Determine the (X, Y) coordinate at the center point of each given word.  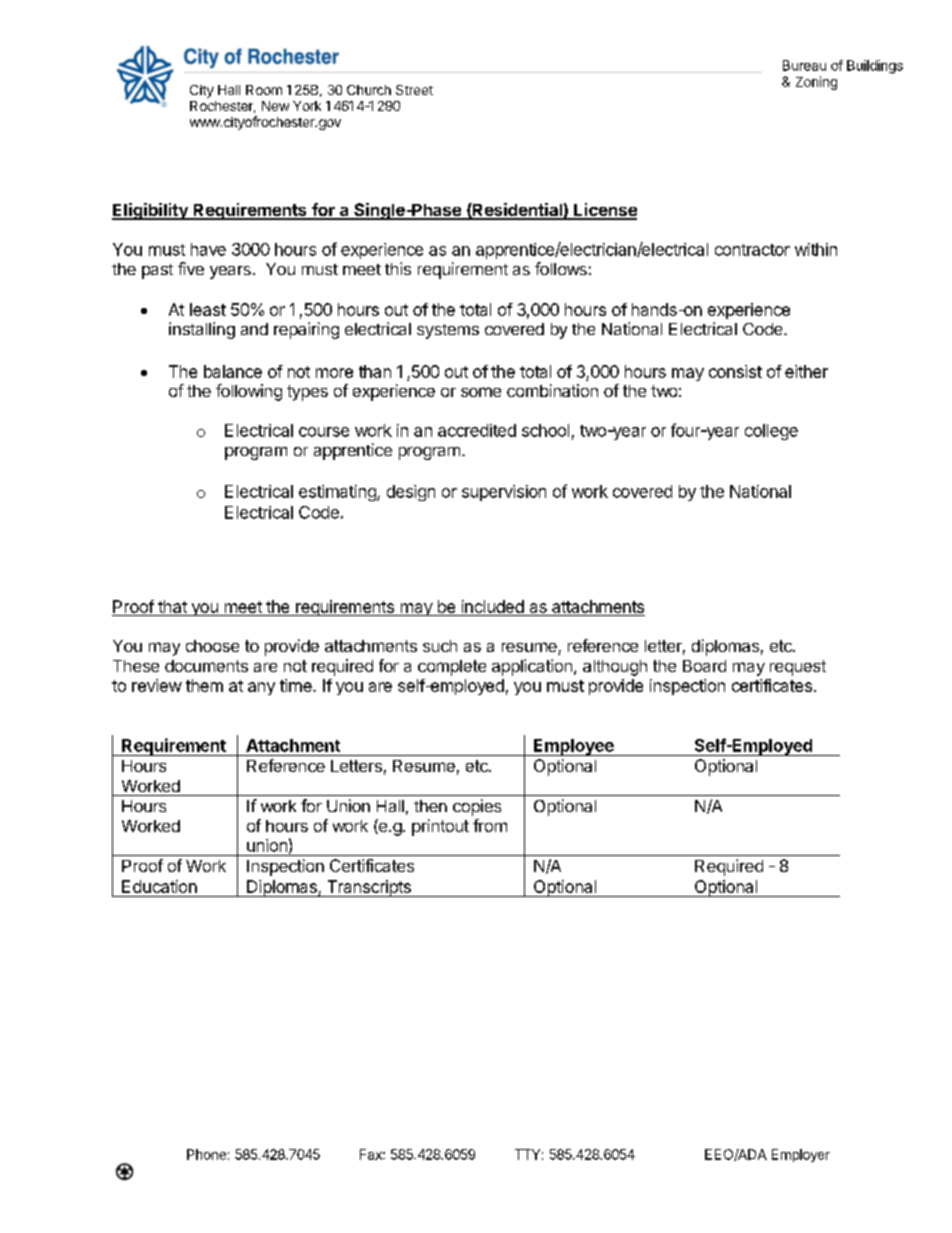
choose (212, 646)
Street (414, 90)
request (798, 668)
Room (264, 90)
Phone (206, 1154)
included (492, 608)
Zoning (816, 83)
